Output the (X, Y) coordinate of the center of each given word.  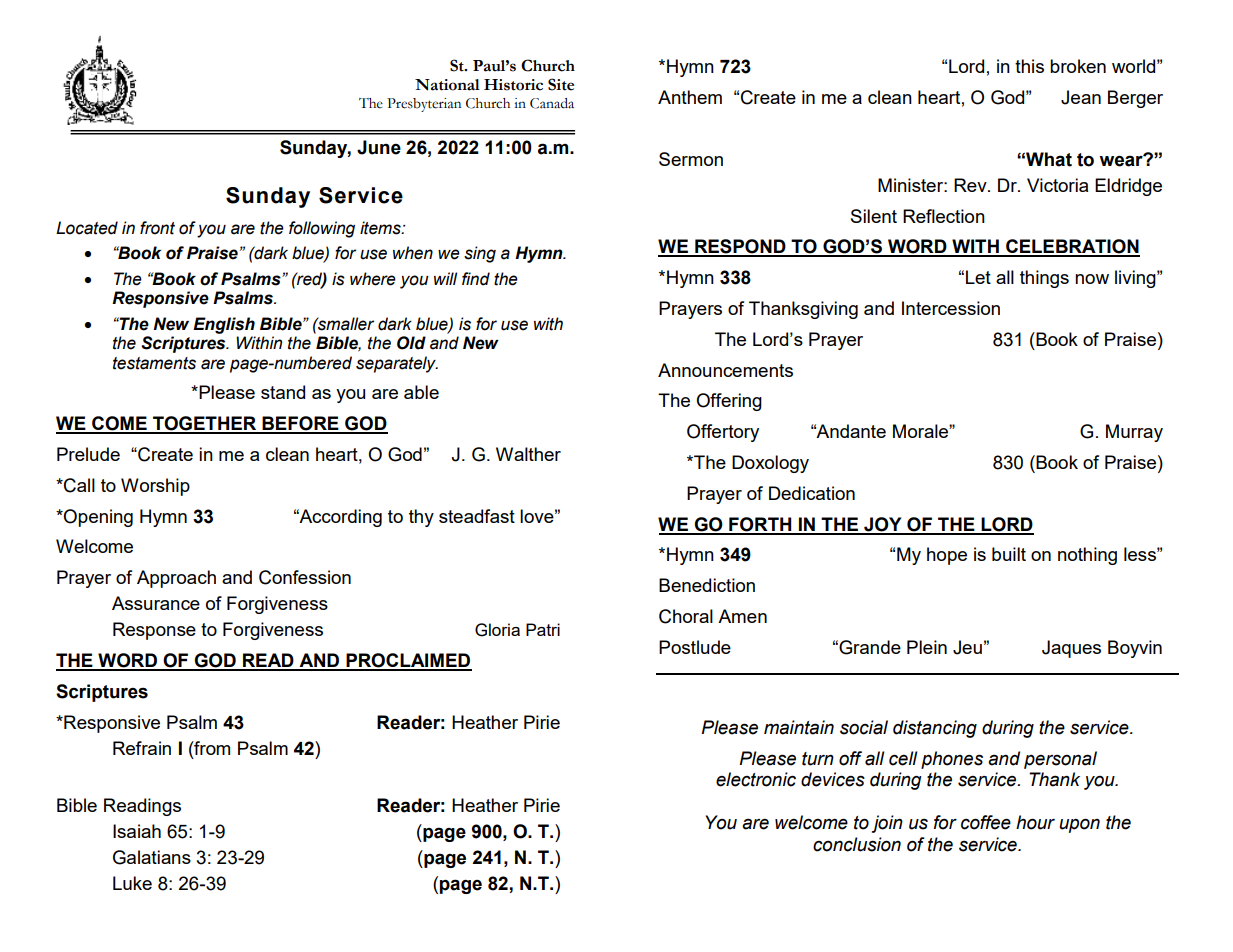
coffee (986, 822)
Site (561, 84)
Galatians (152, 857)
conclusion (857, 844)
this (1029, 66)
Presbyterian (424, 105)
